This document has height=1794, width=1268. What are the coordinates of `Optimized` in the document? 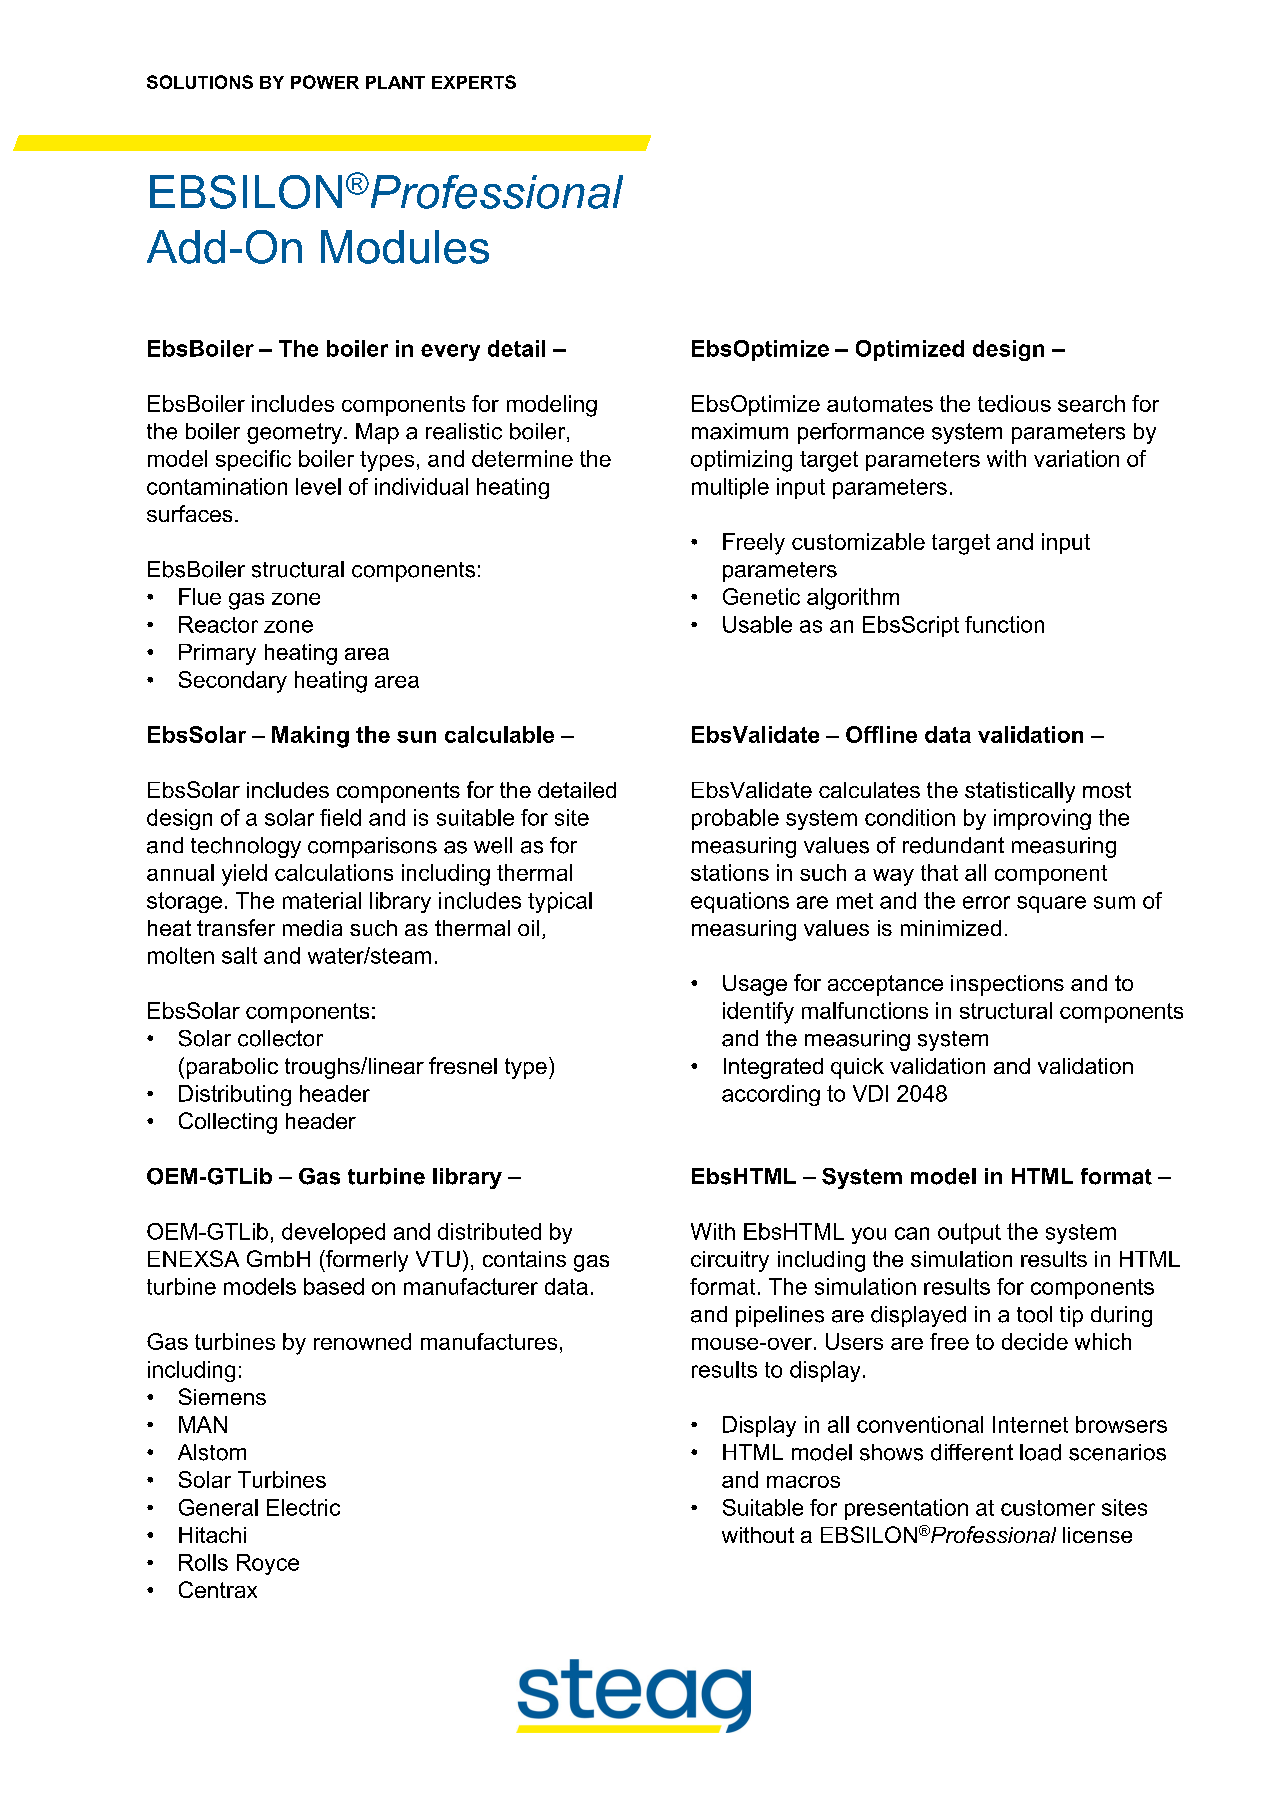 It's located at (910, 350).
